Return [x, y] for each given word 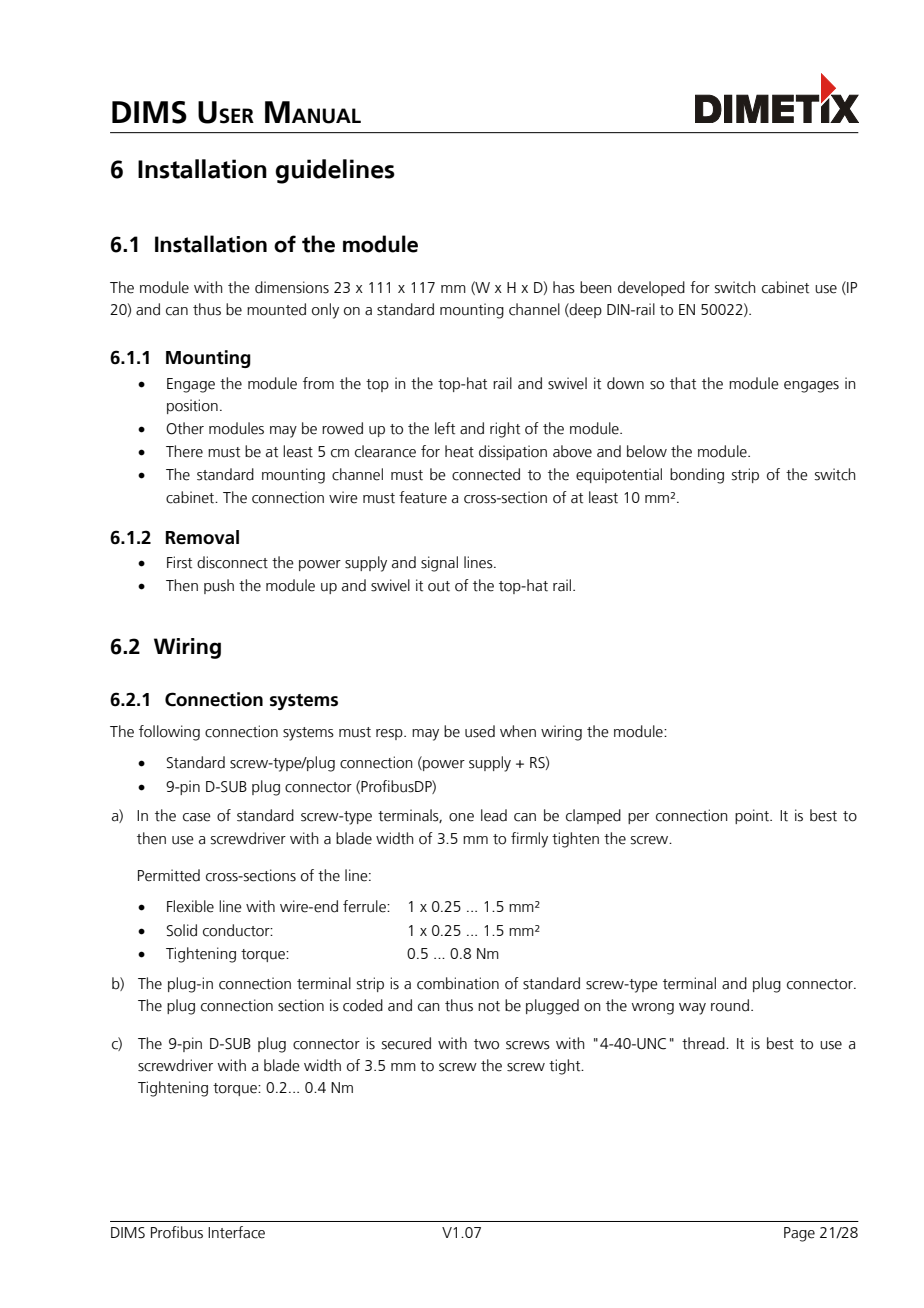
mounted [276, 309]
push [219, 586]
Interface [236, 1232]
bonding [697, 476]
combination [458, 983]
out [439, 586]
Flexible [190, 906]
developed [651, 288]
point [753, 816]
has [564, 287]
